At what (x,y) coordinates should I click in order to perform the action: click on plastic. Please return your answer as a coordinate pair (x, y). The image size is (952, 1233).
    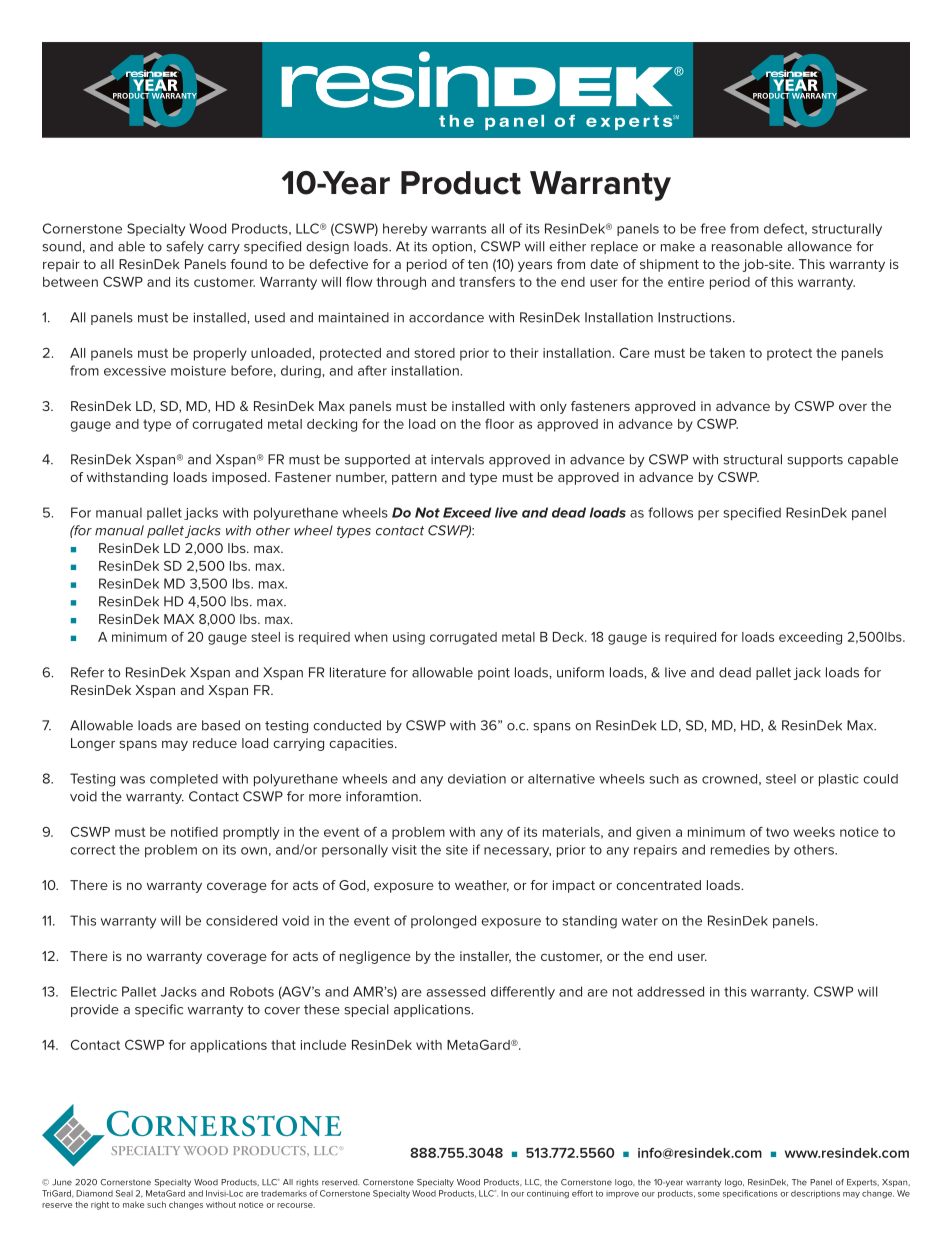
    Looking at the image, I should click on (839, 780).
